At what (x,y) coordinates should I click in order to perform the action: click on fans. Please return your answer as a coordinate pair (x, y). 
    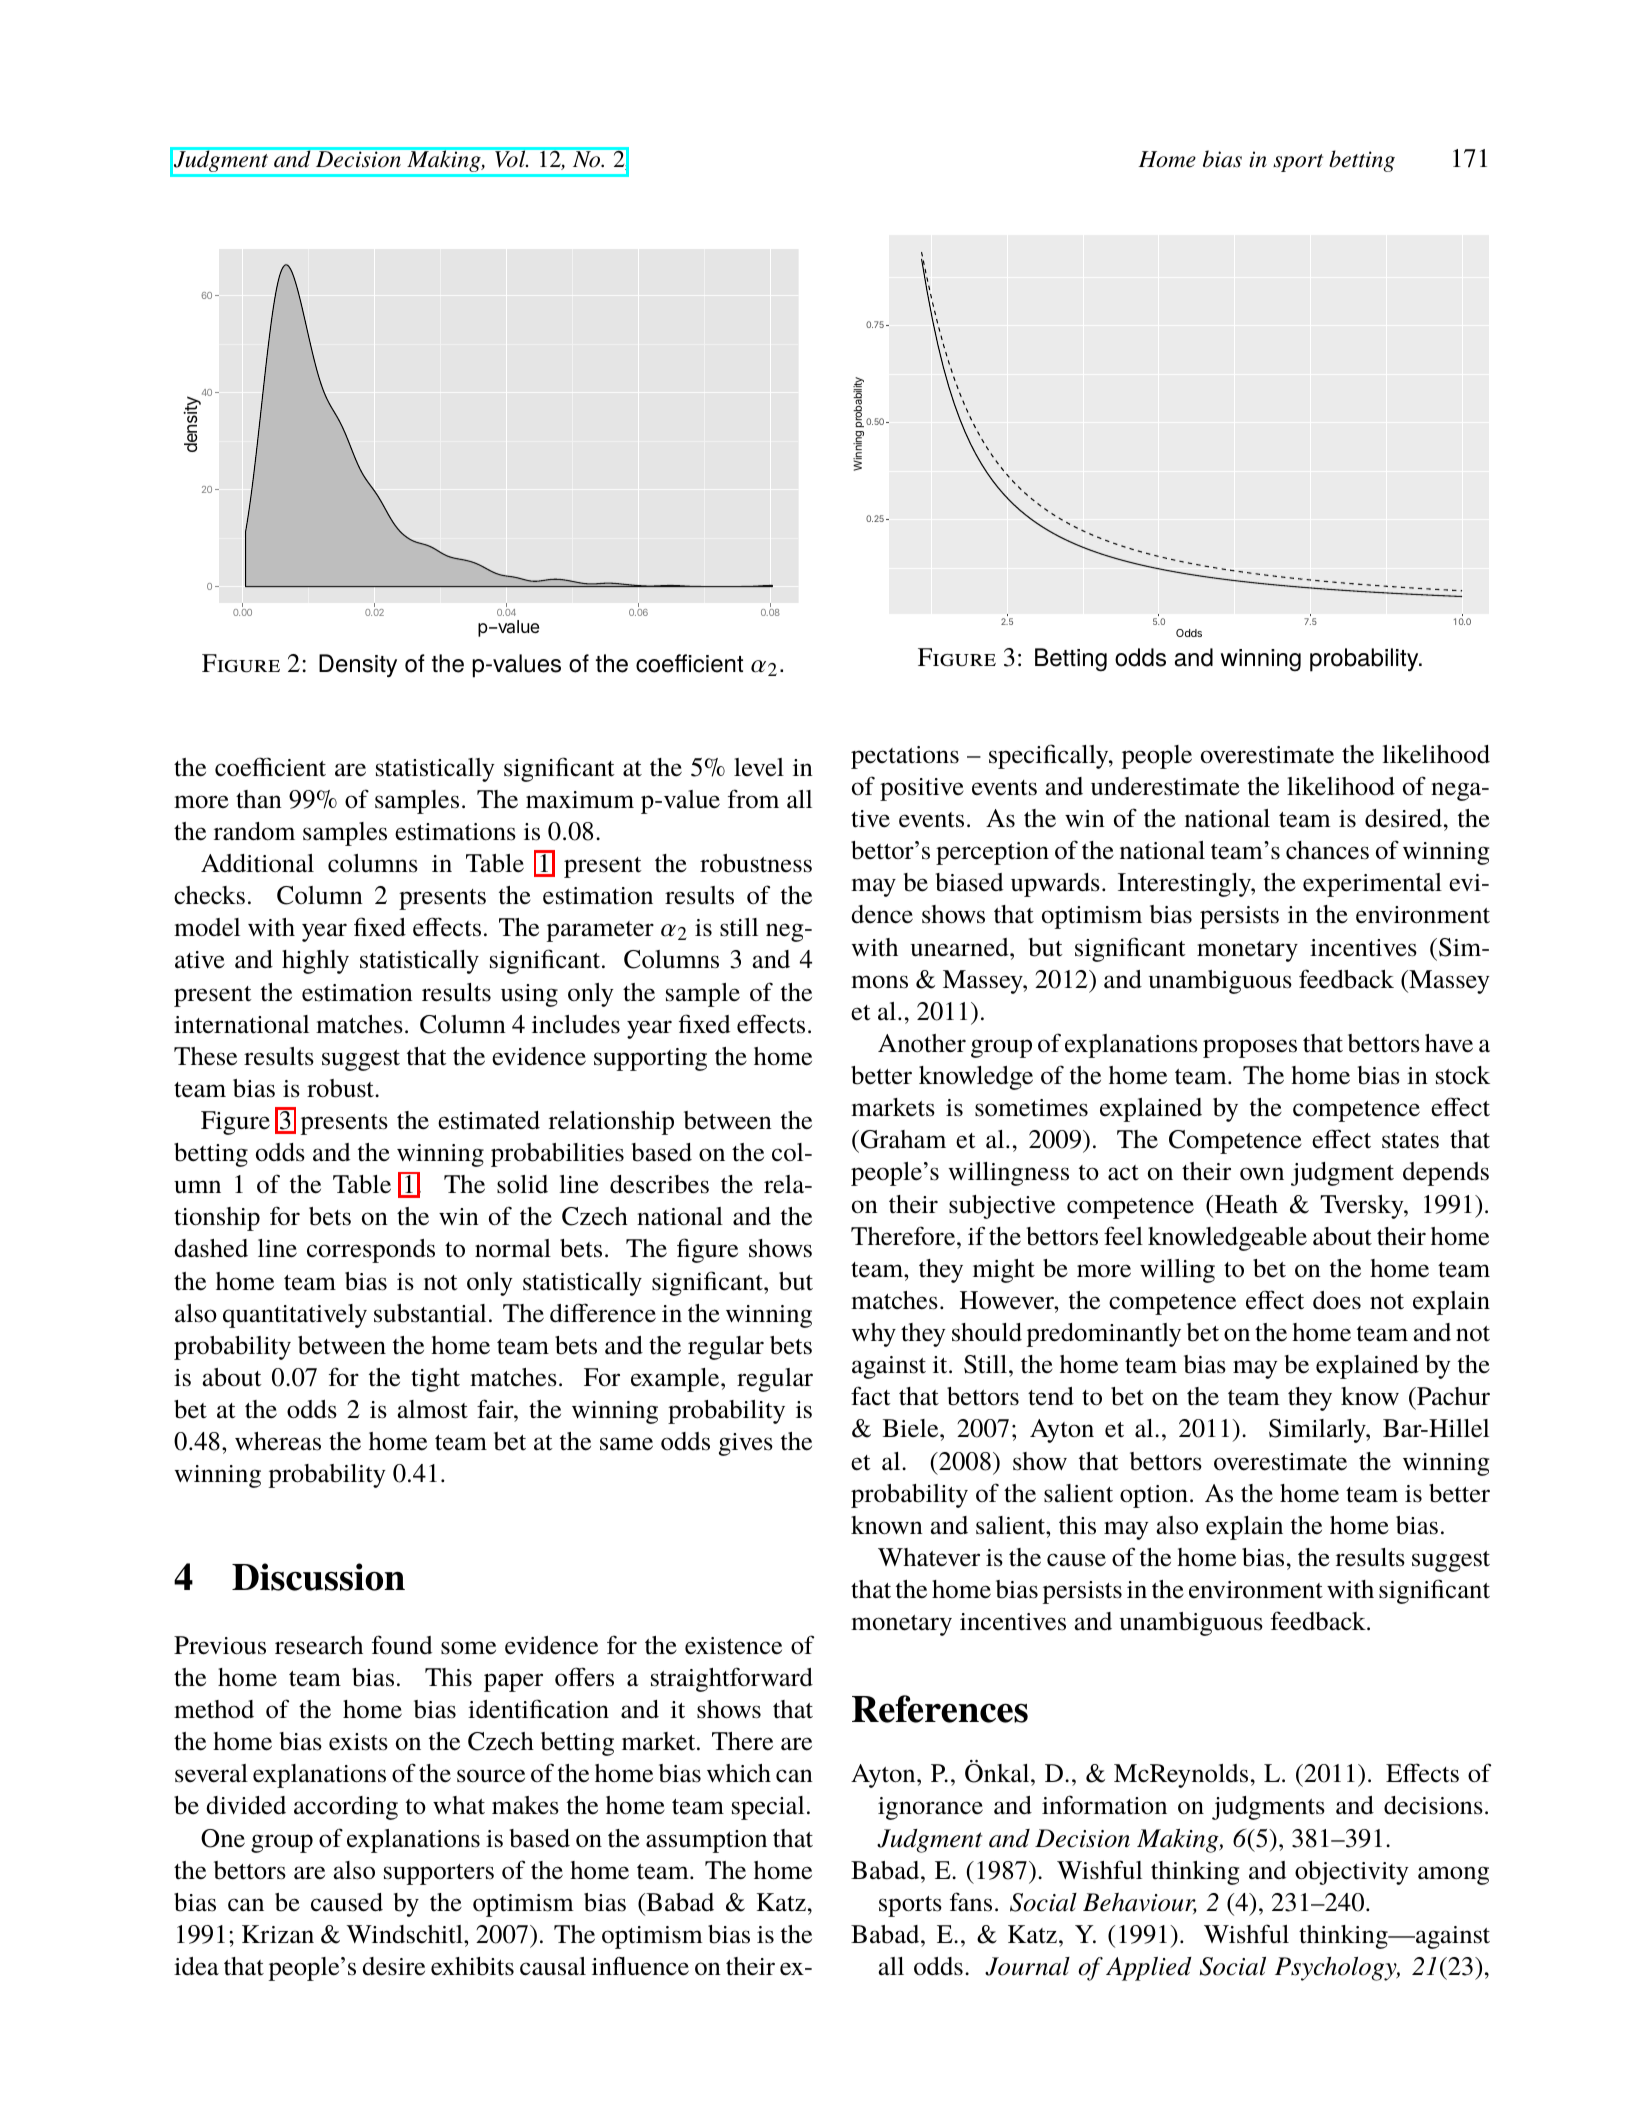
    Looking at the image, I should click on (971, 1902).
